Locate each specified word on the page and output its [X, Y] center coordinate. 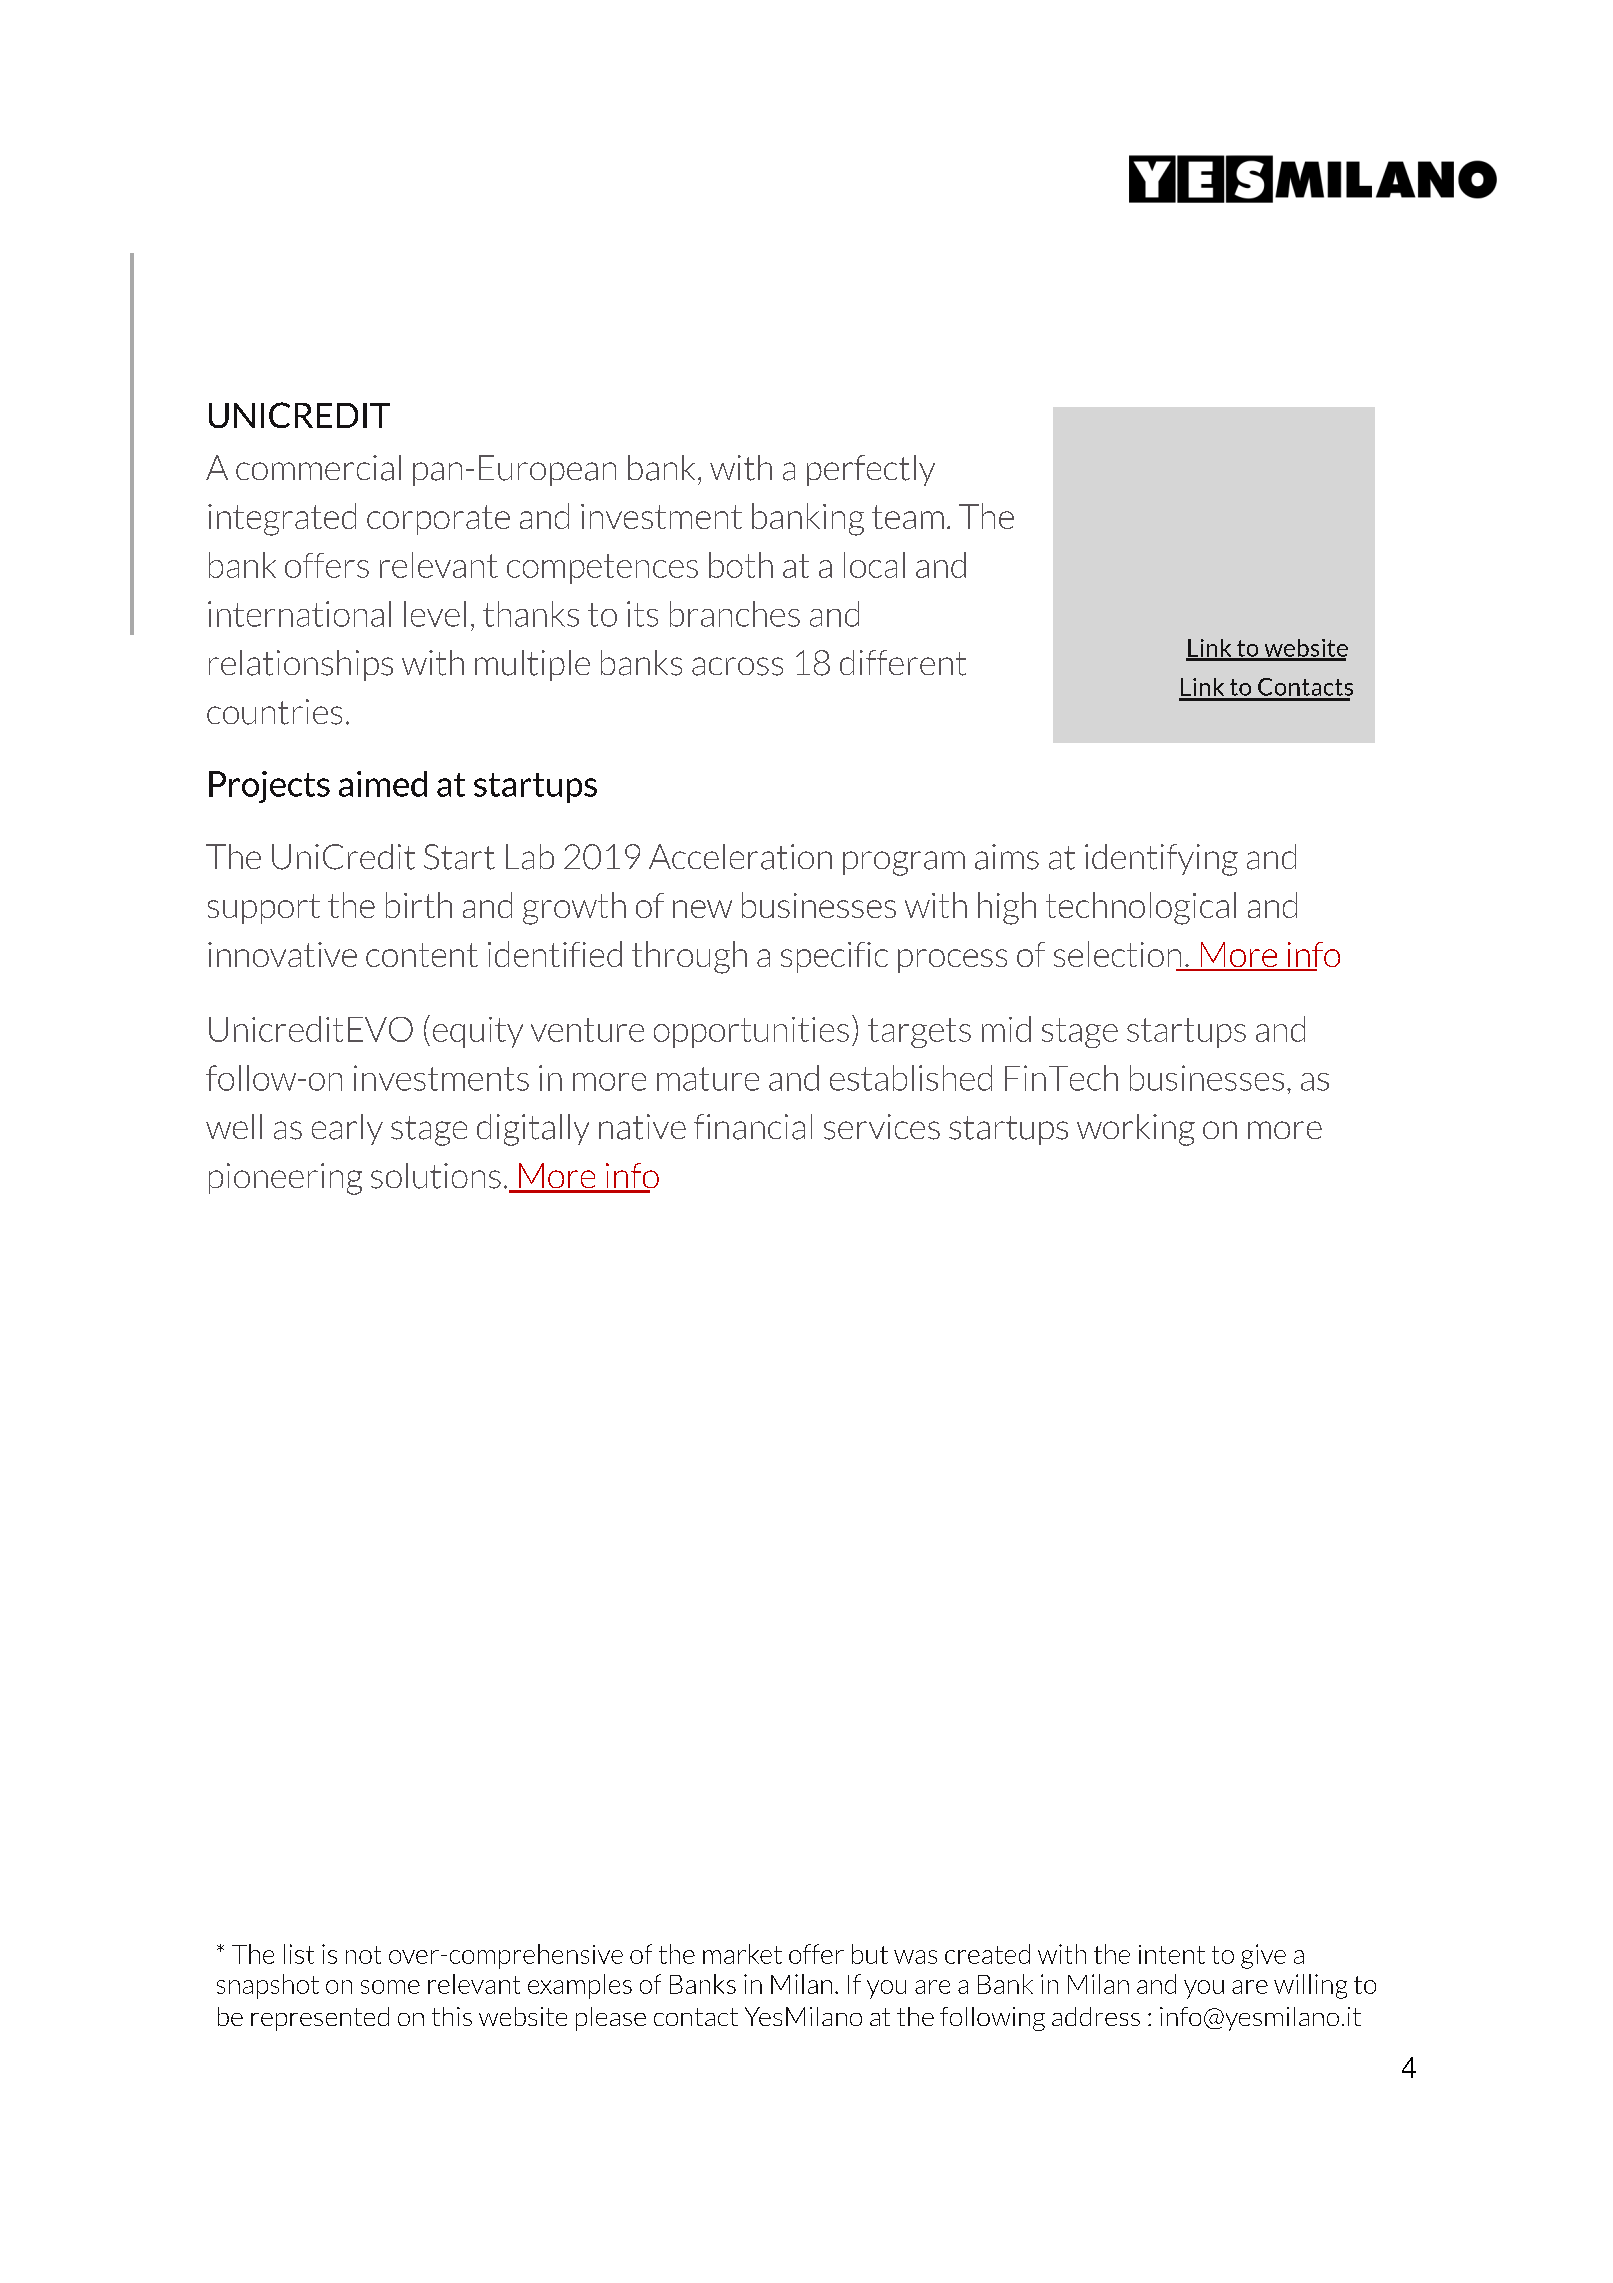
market [742, 1954]
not [363, 1955]
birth [419, 905]
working [1136, 1130]
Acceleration [740, 857]
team [908, 517]
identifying [1161, 860]
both [741, 565]
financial [753, 1127]
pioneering [285, 1179]
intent [1172, 1954]
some [390, 1987]
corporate [438, 520]
